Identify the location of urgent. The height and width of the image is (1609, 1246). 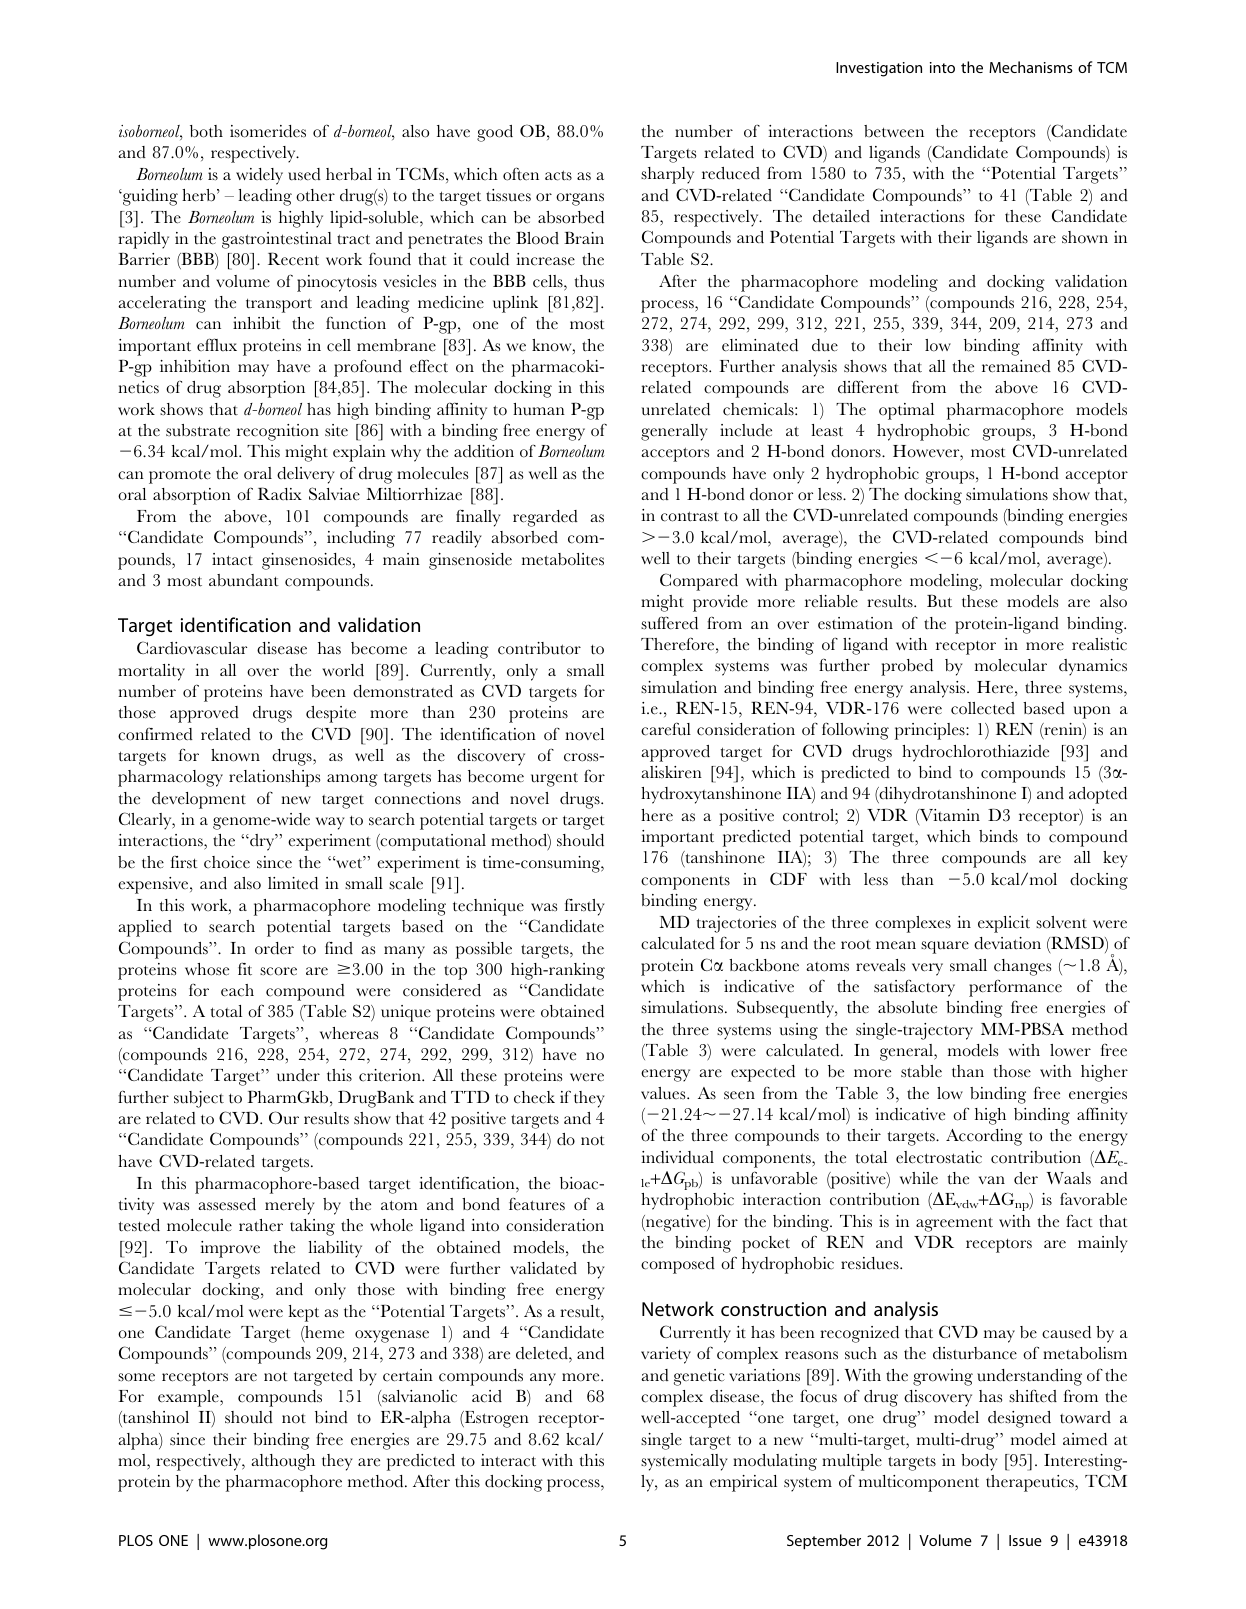
(554, 779).
